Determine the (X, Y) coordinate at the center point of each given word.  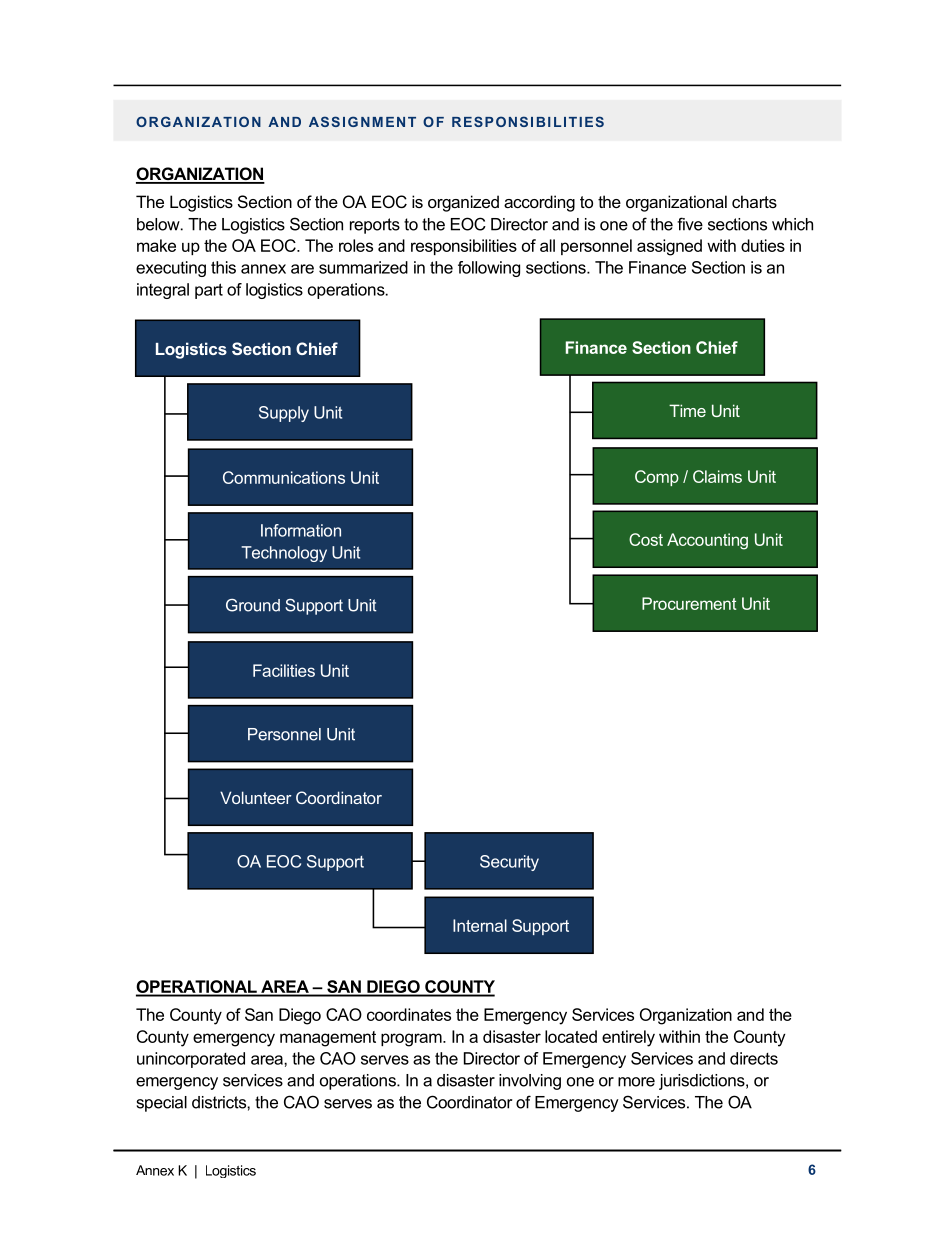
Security (509, 863)
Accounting (707, 541)
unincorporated (191, 1060)
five (690, 224)
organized (463, 203)
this (223, 267)
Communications (284, 477)
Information (301, 530)
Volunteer (256, 797)
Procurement (689, 603)
